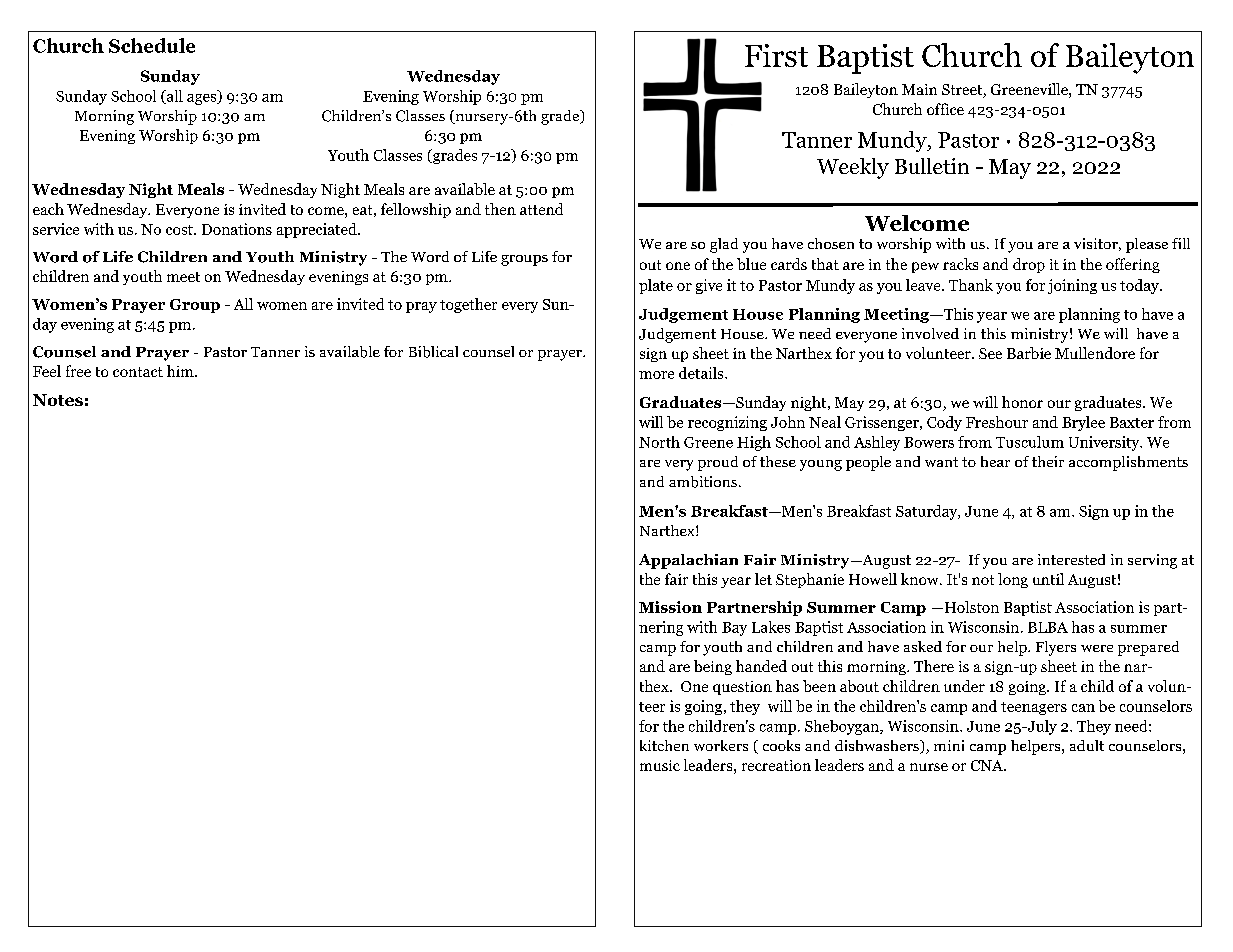 The width and height of the screenshot is (1233, 952). What do you see at coordinates (664, 745) in the screenshot?
I see `kitchen` at bounding box center [664, 745].
